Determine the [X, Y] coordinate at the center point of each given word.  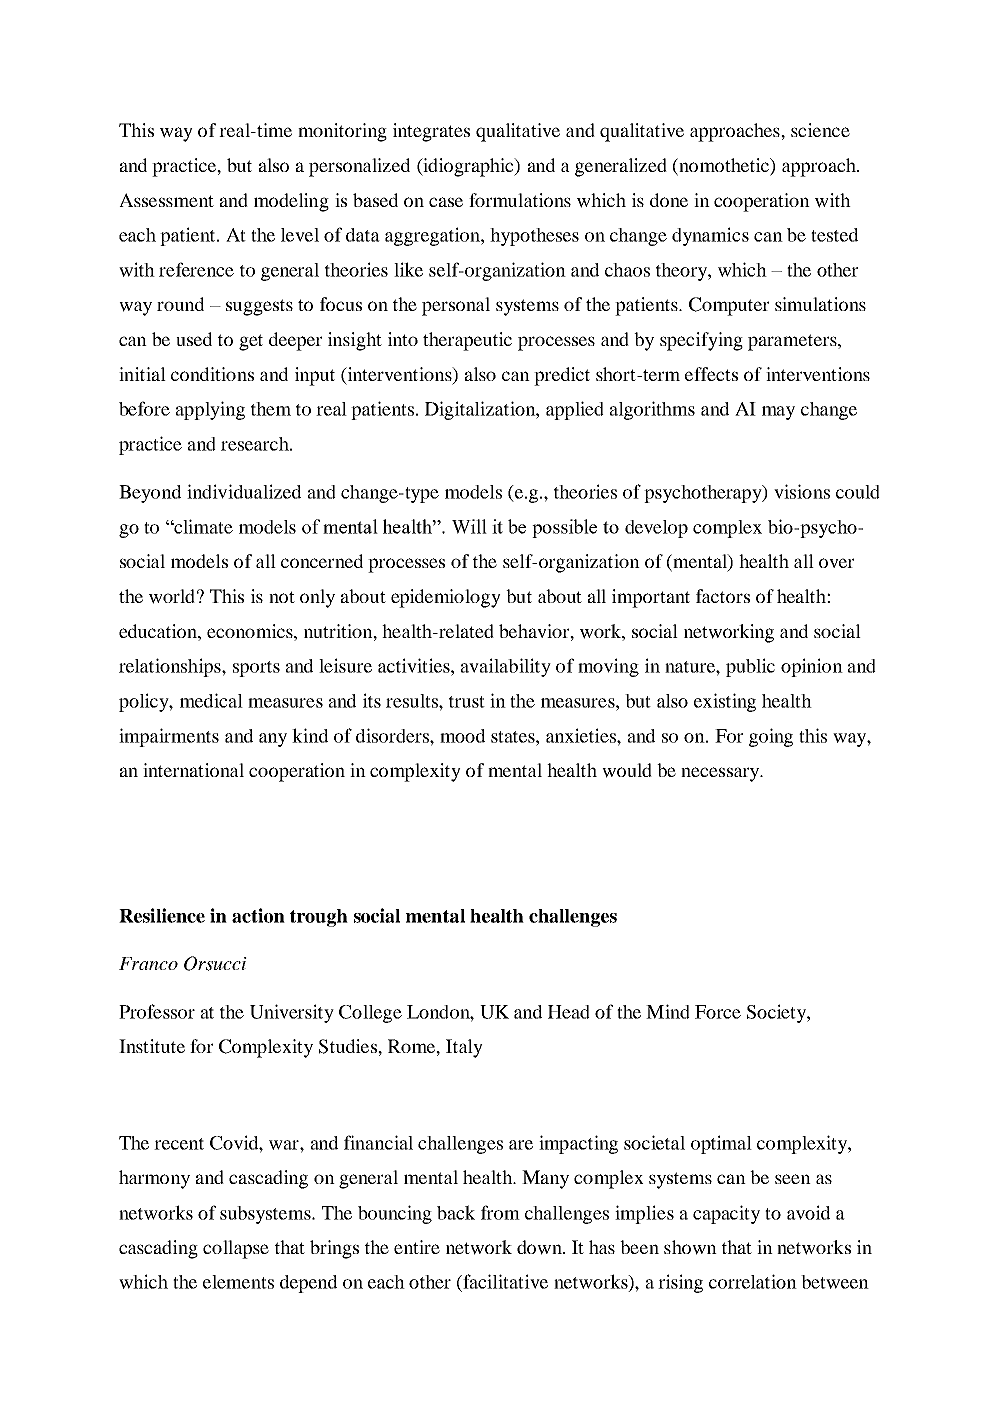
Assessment [166, 200]
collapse [236, 1249]
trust [467, 702]
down [540, 1247]
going [771, 737]
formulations [520, 200]
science [820, 130]
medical [211, 700]
